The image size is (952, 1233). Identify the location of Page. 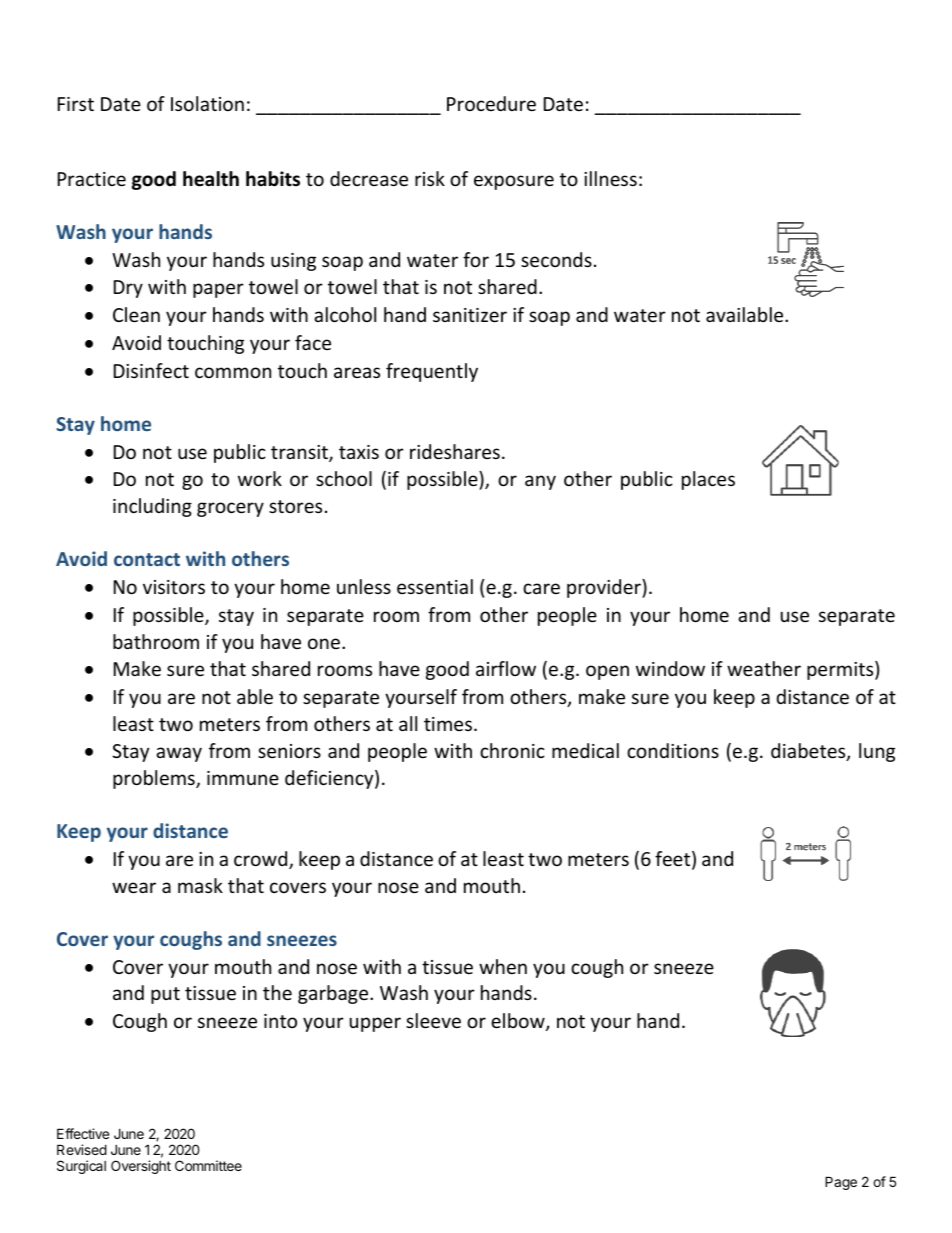
(841, 1183).
